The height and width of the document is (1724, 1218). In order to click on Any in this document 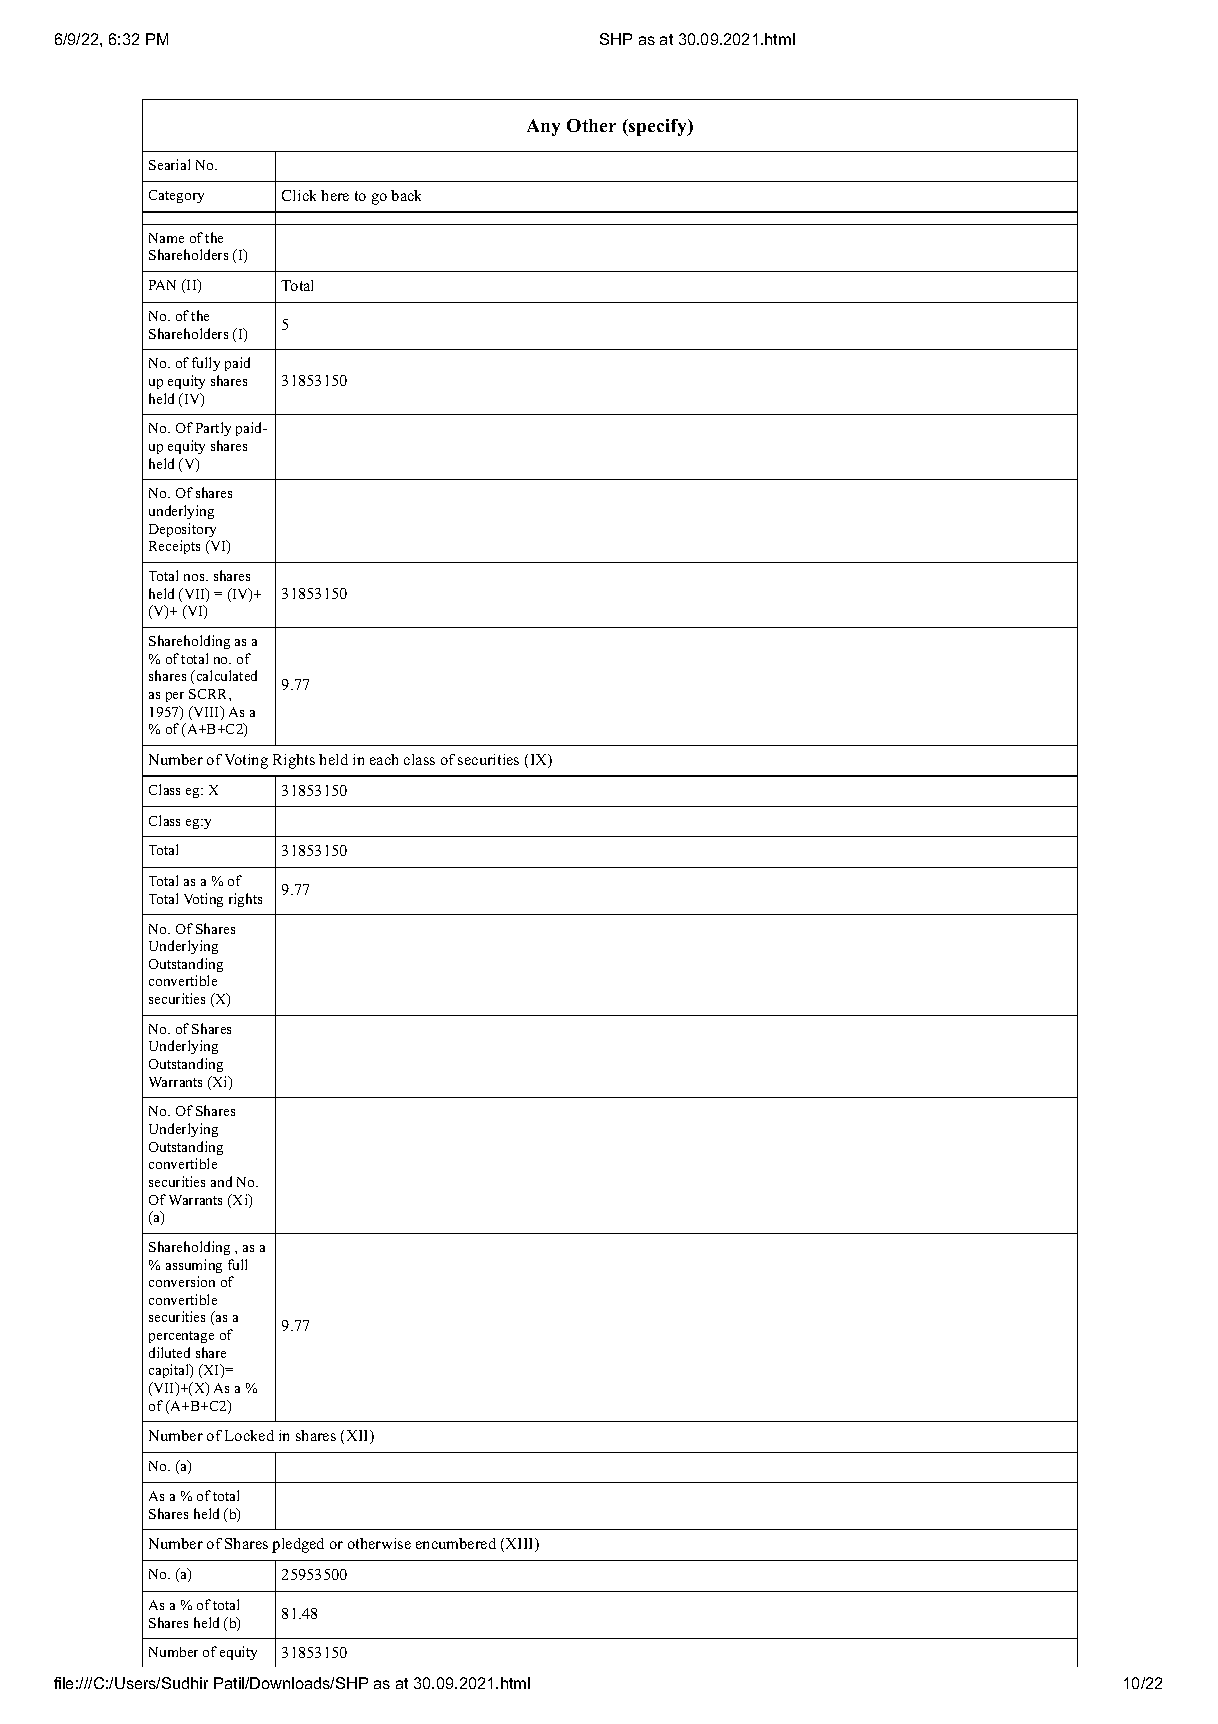, I will do `click(543, 127)`.
